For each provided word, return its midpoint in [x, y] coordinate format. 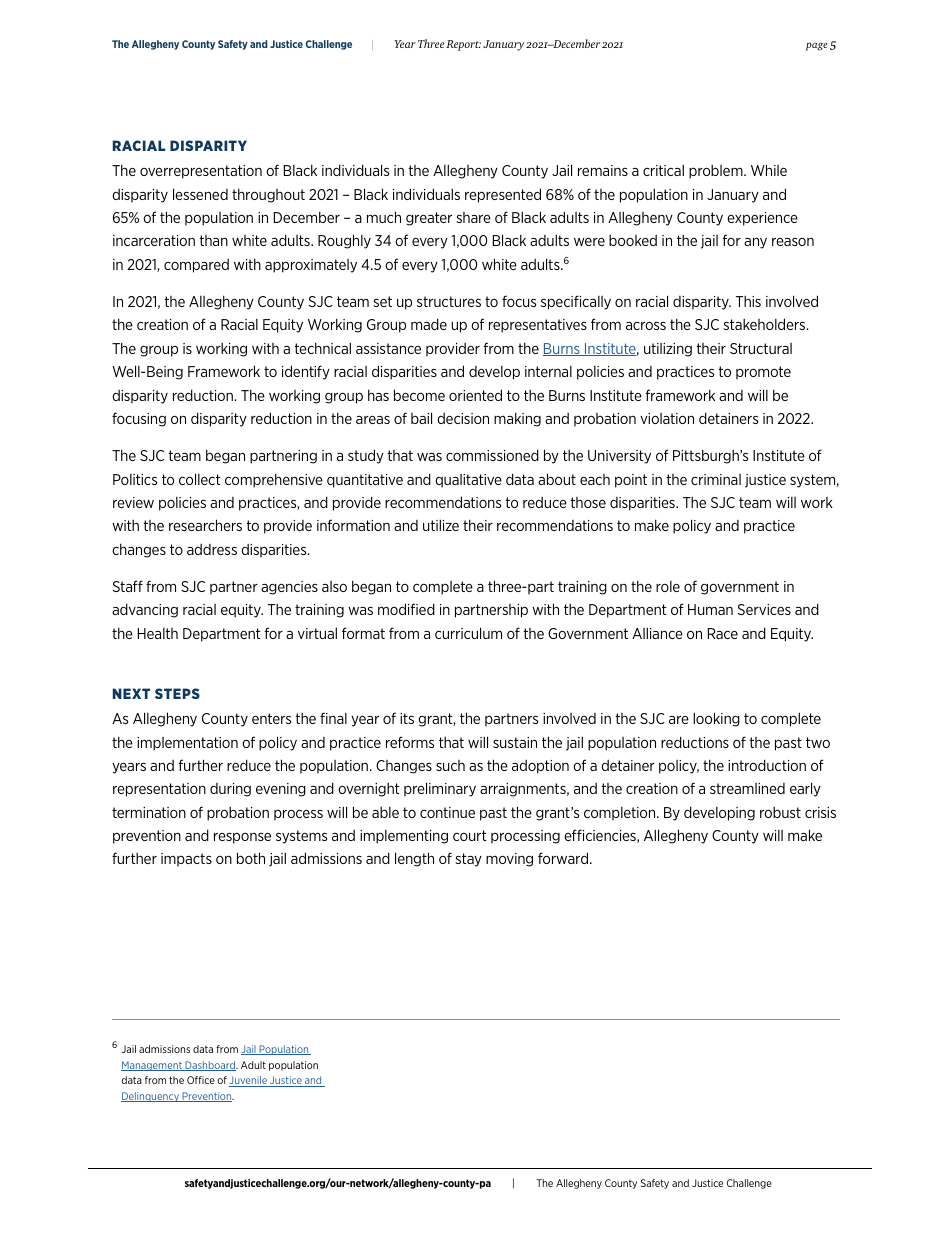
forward [563, 858]
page [817, 46]
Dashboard [210, 1066]
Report [463, 45]
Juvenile [249, 1081]
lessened [200, 194]
